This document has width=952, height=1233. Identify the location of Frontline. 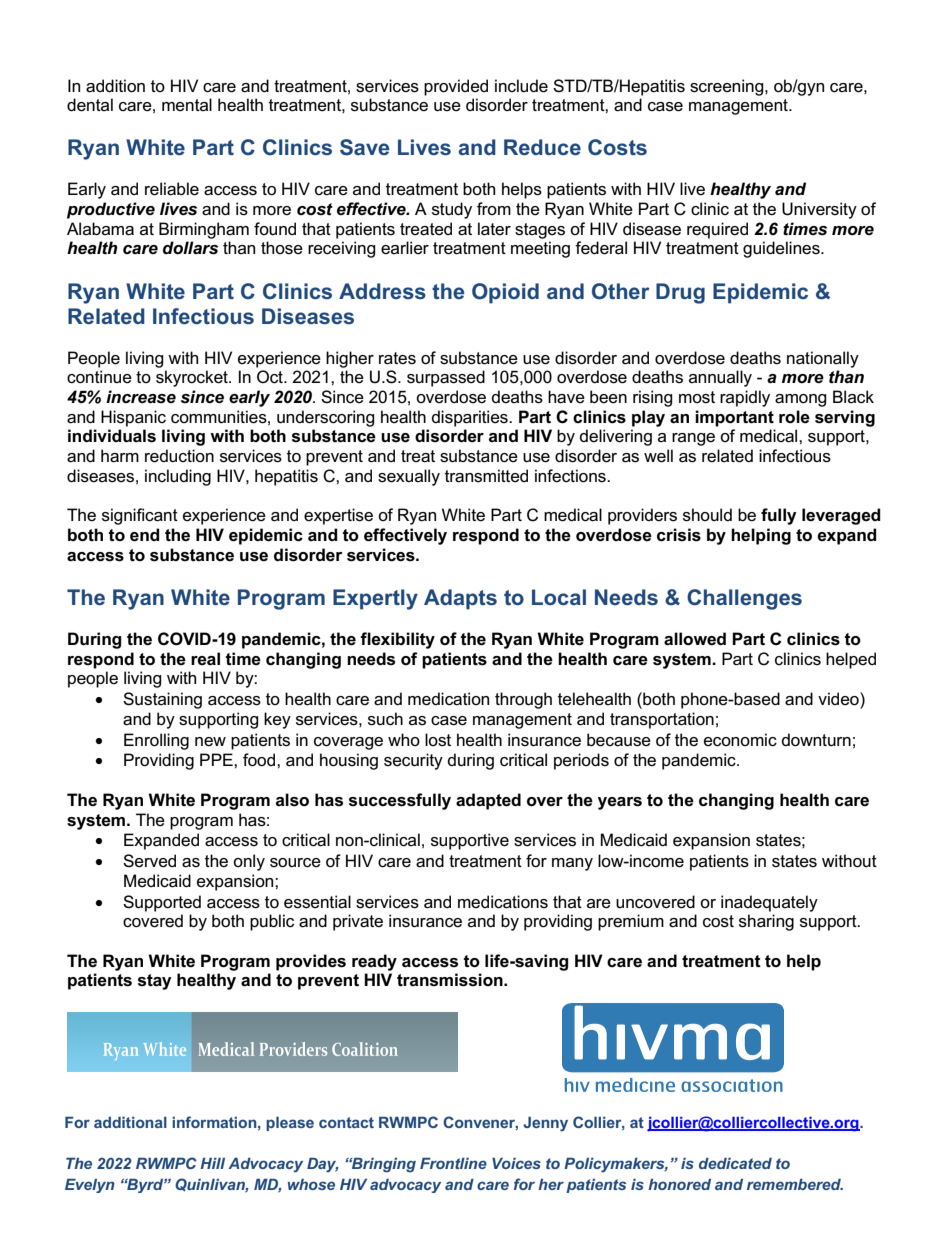
(453, 1163).
